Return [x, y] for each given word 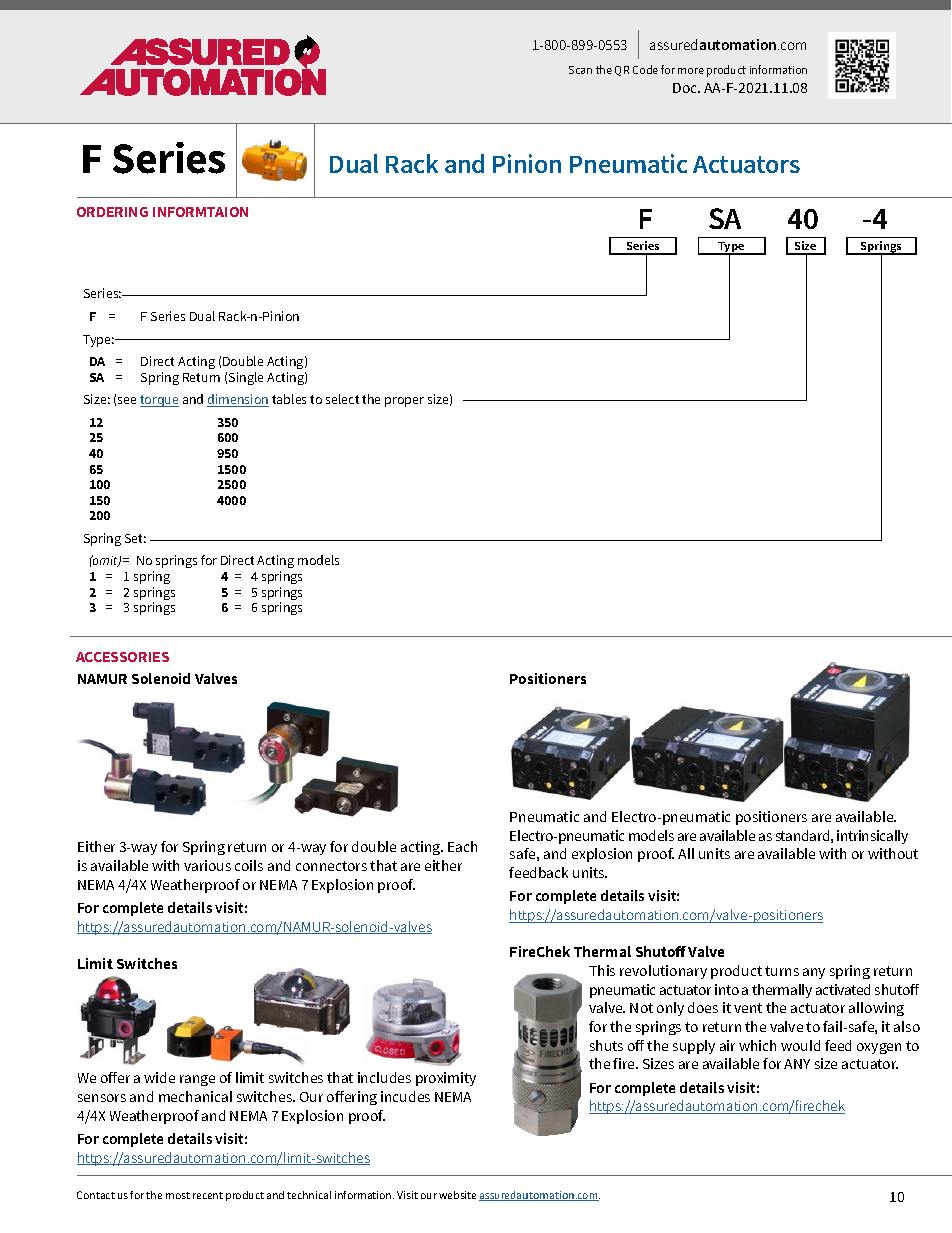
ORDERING [112, 212]
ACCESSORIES [122, 657]
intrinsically [872, 837]
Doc [686, 88]
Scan [580, 70]
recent [208, 1195]
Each [462, 846]
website [457, 1195]
